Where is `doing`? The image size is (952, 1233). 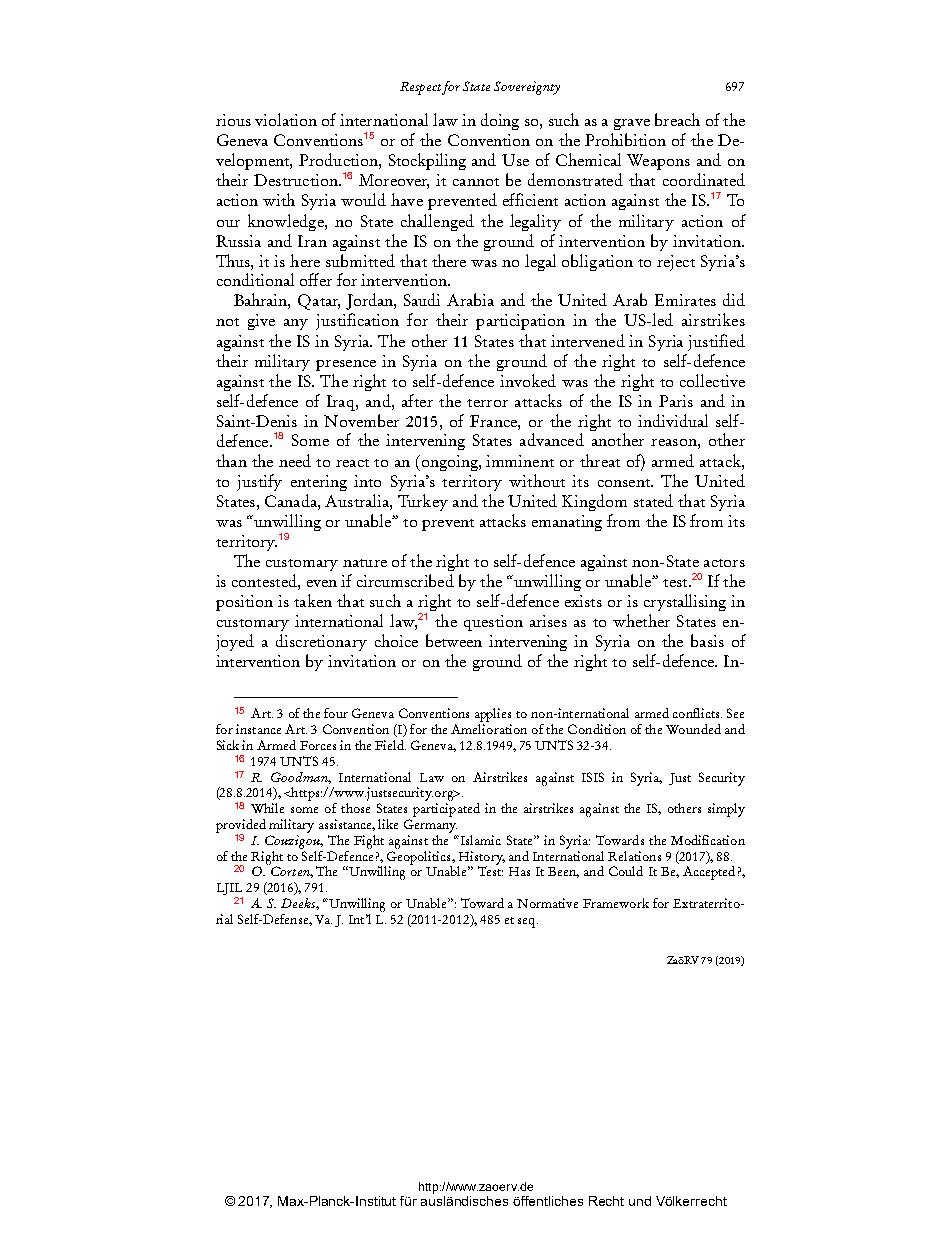 doing is located at coordinates (500, 121).
